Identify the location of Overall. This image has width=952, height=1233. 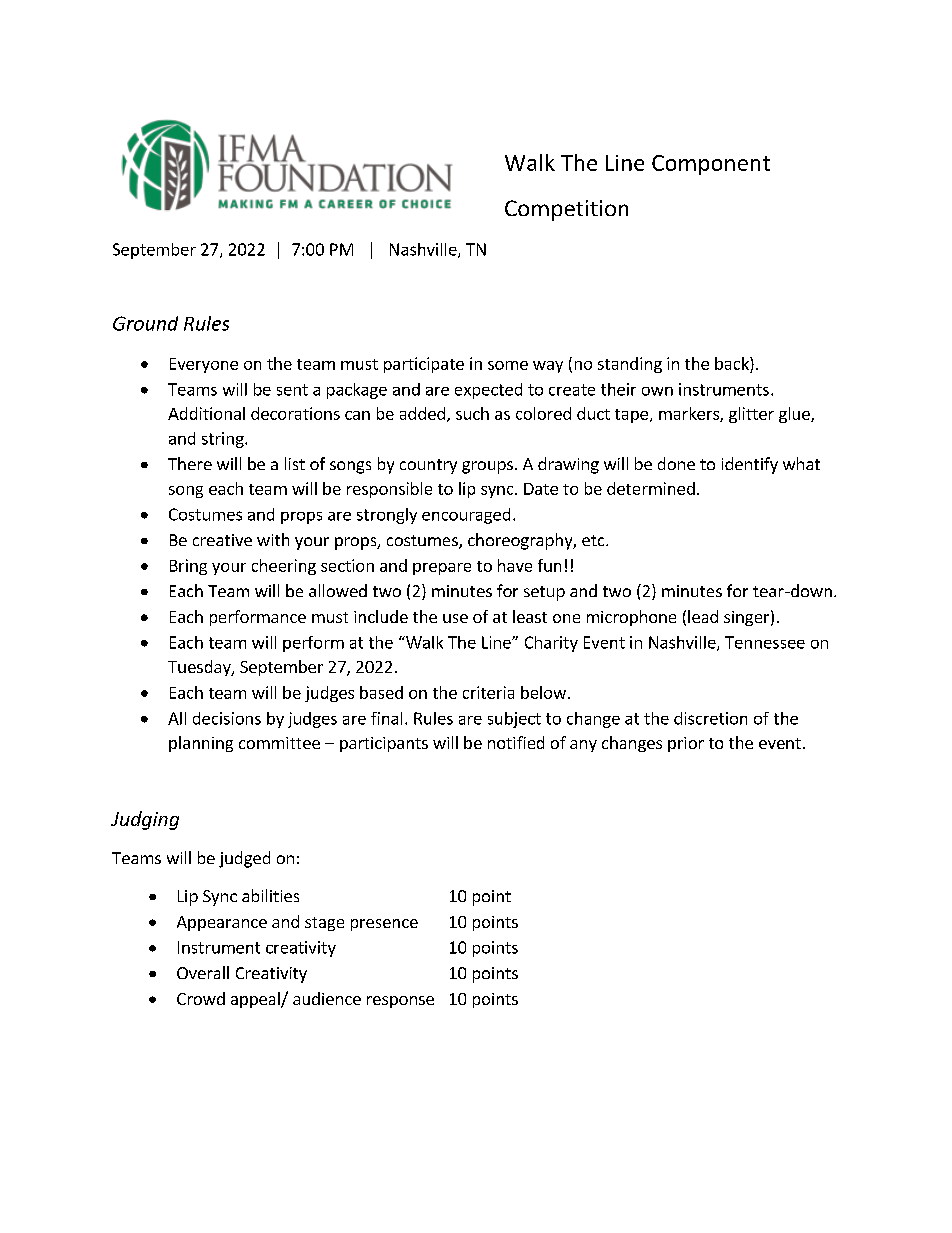
(203, 972).
